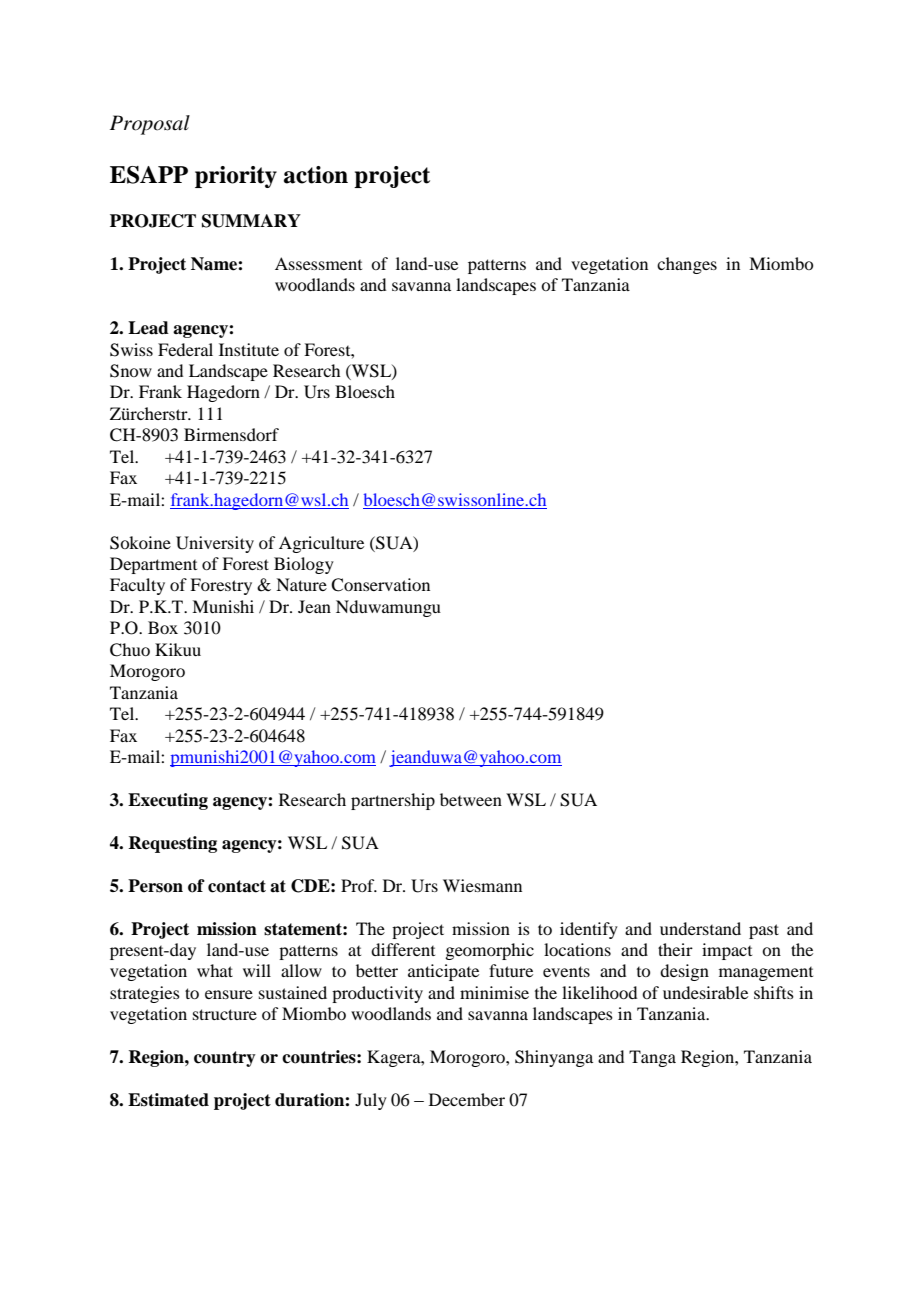 The width and height of the document is (924, 1308). I want to click on action, so click(316, 175).
